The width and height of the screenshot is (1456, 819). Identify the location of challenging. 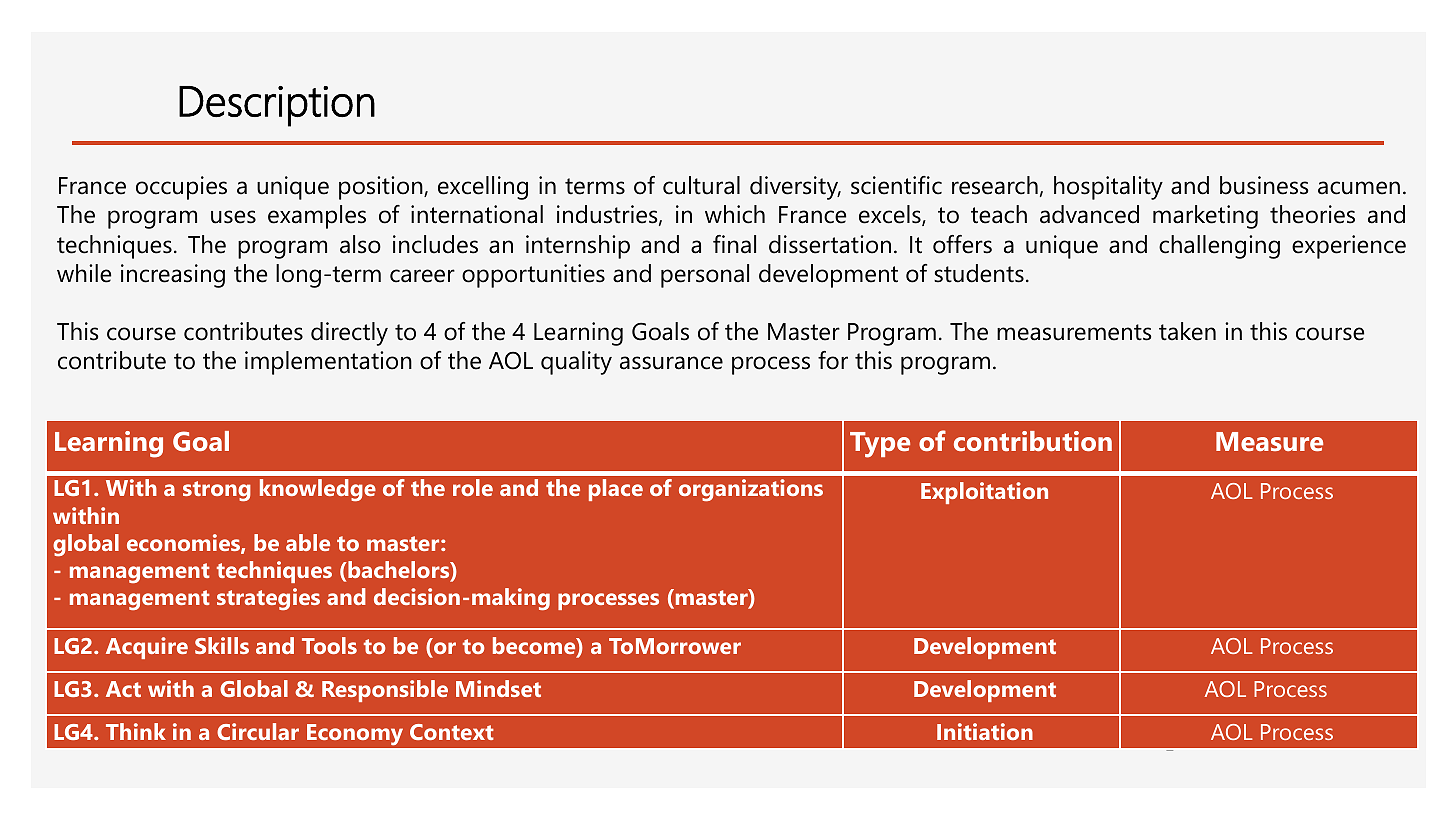
(1219, 247).
